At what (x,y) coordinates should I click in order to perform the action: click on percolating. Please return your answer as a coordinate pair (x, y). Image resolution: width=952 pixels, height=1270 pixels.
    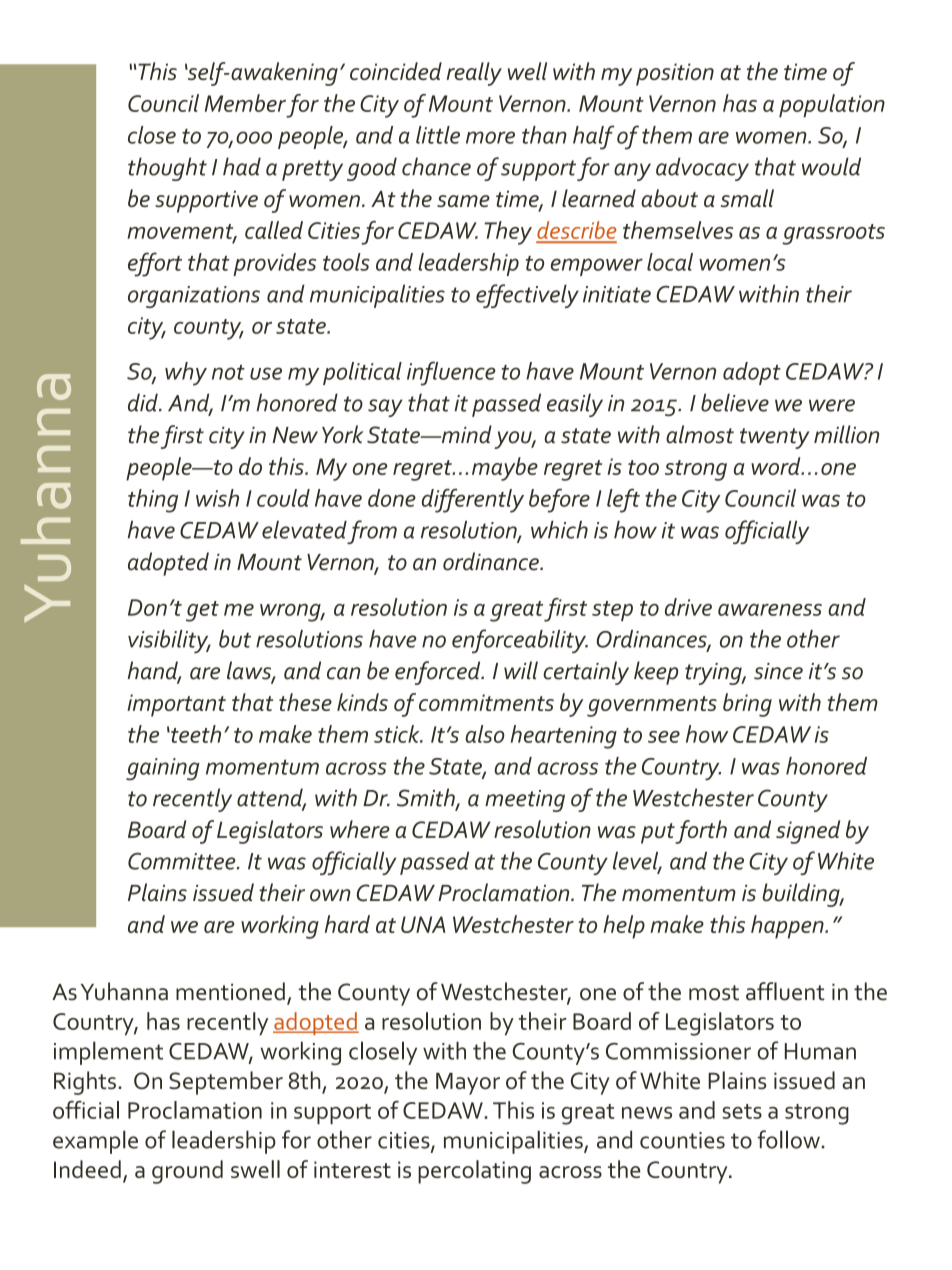
    Looking at the image, I should click on (474, 1172).
